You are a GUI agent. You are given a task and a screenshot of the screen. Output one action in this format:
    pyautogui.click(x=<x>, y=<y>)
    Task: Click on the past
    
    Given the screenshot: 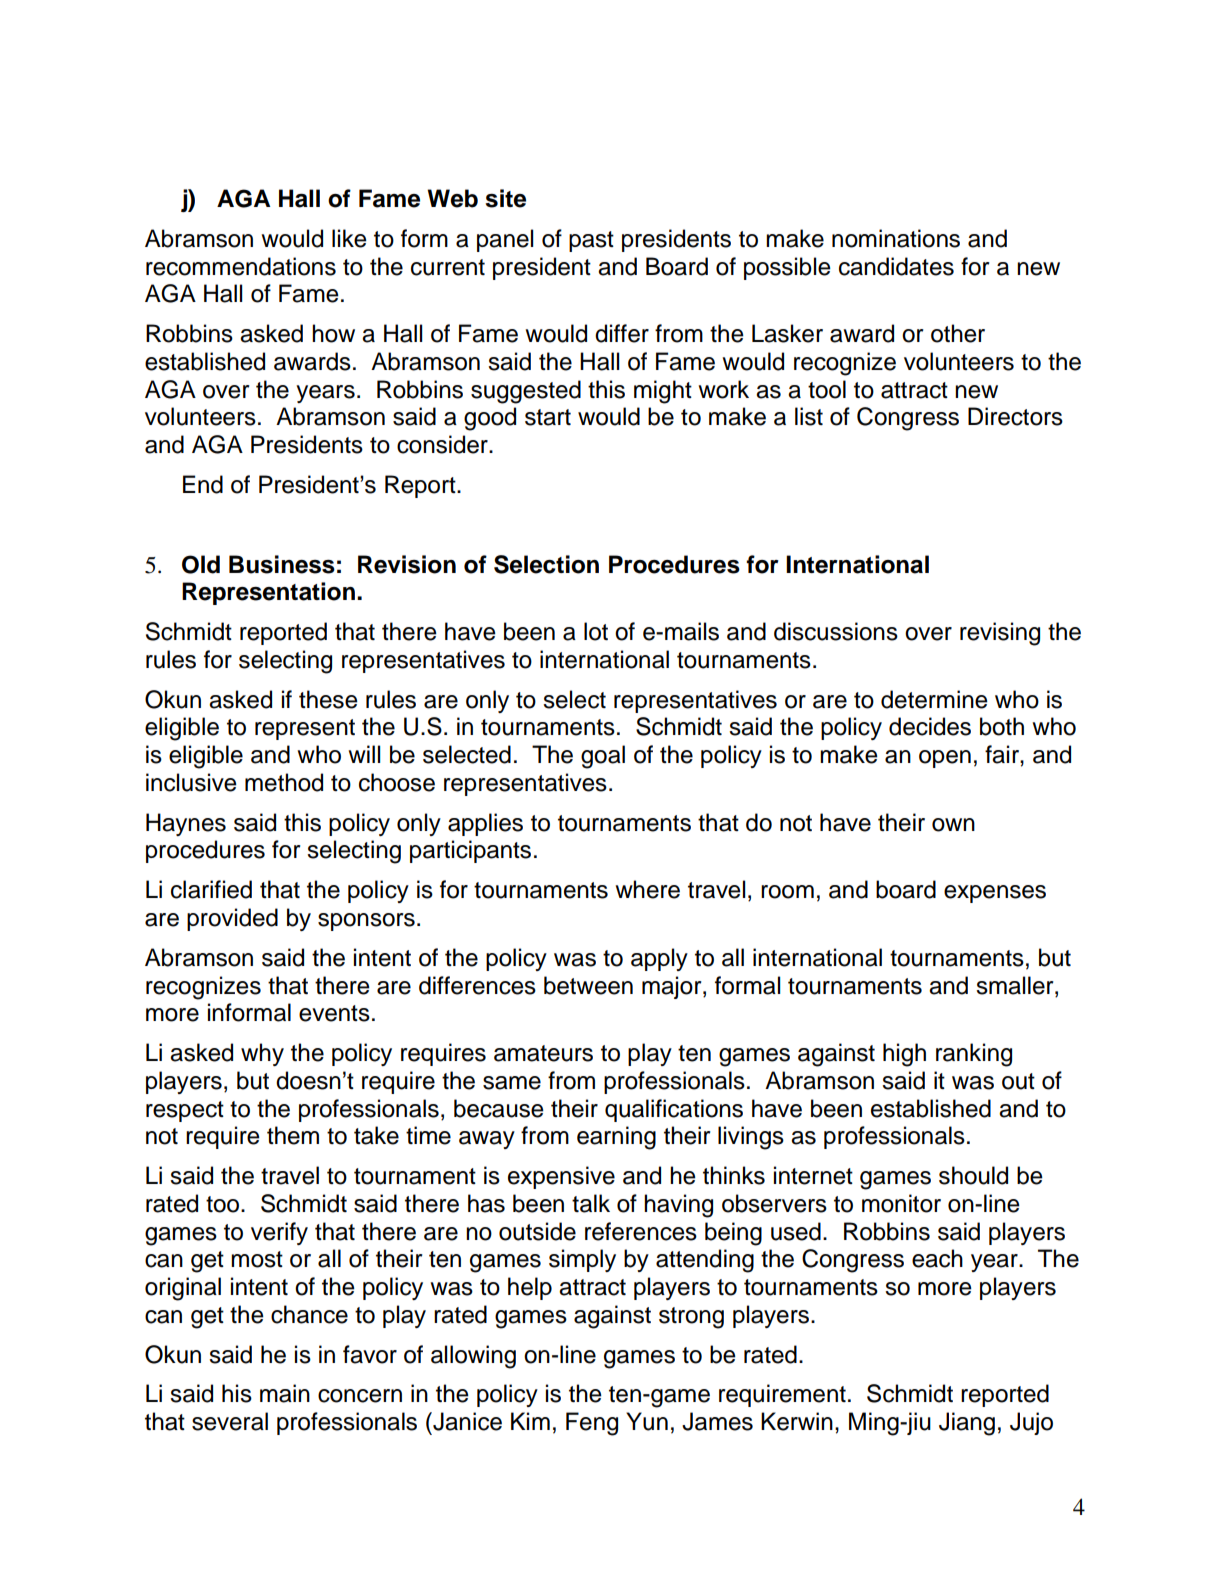 What is the action you would take?
    pyautogui.click(x=591, y=241)
